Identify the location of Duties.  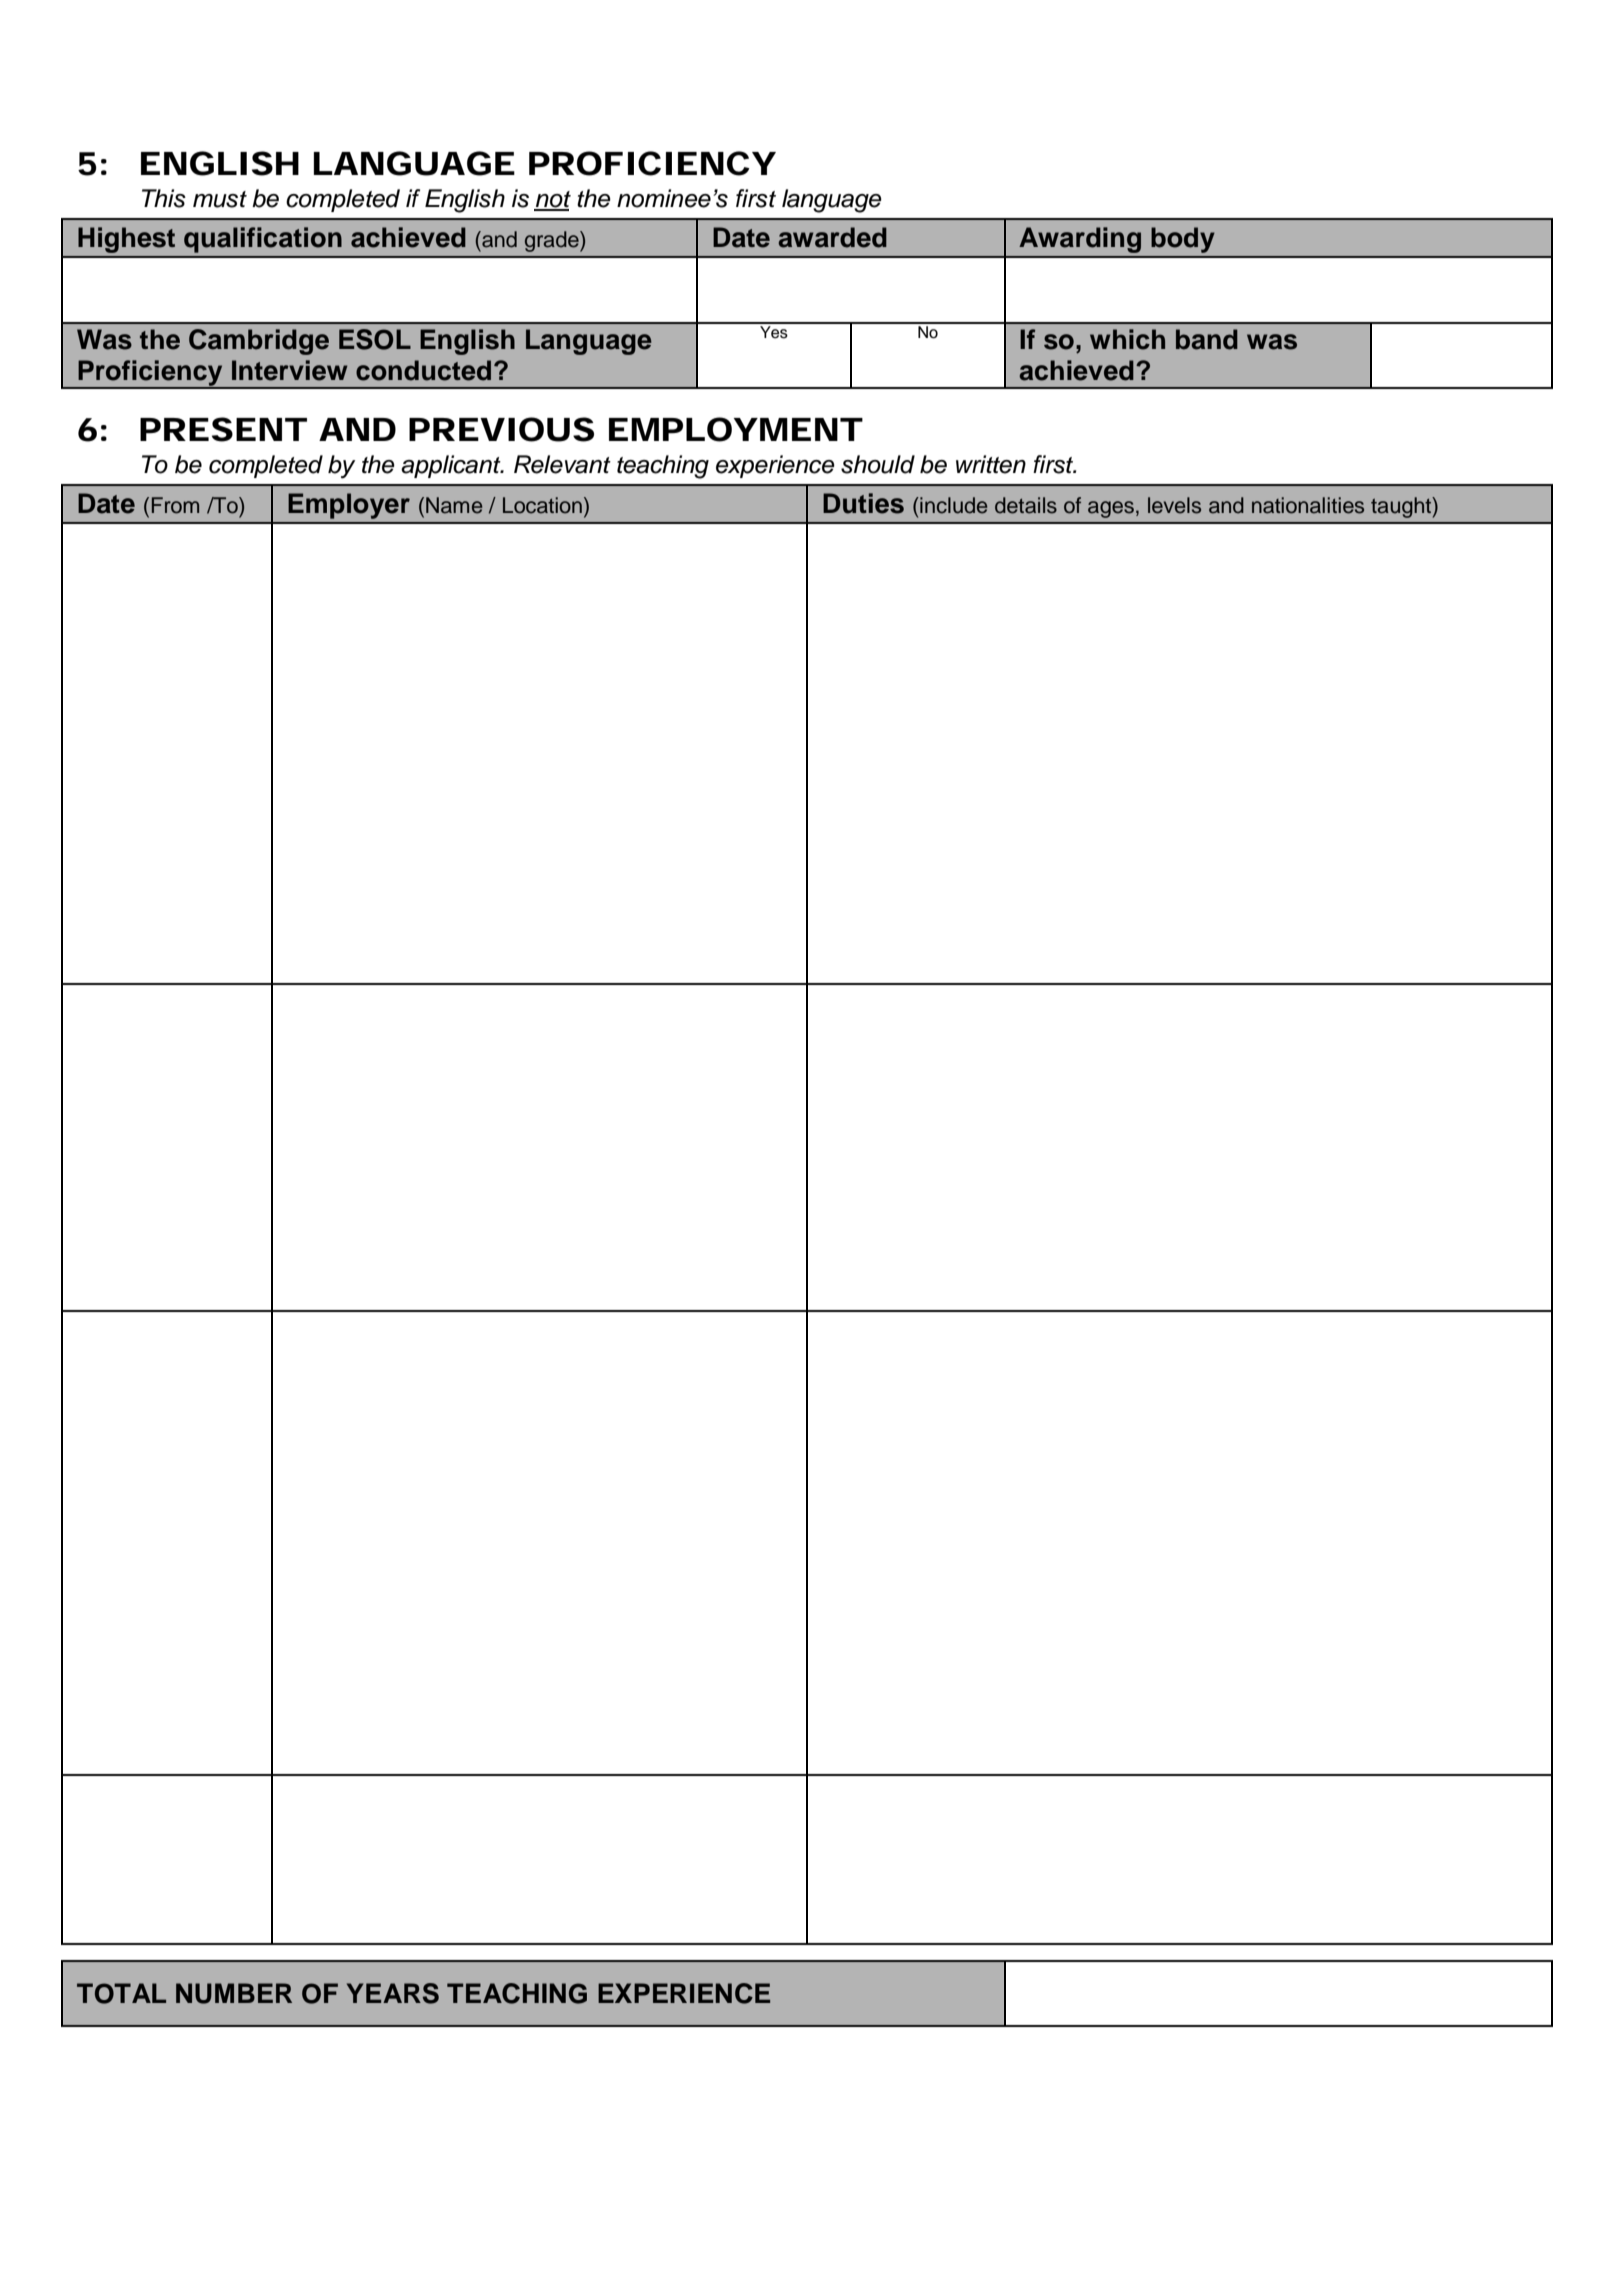
(863, 503).
